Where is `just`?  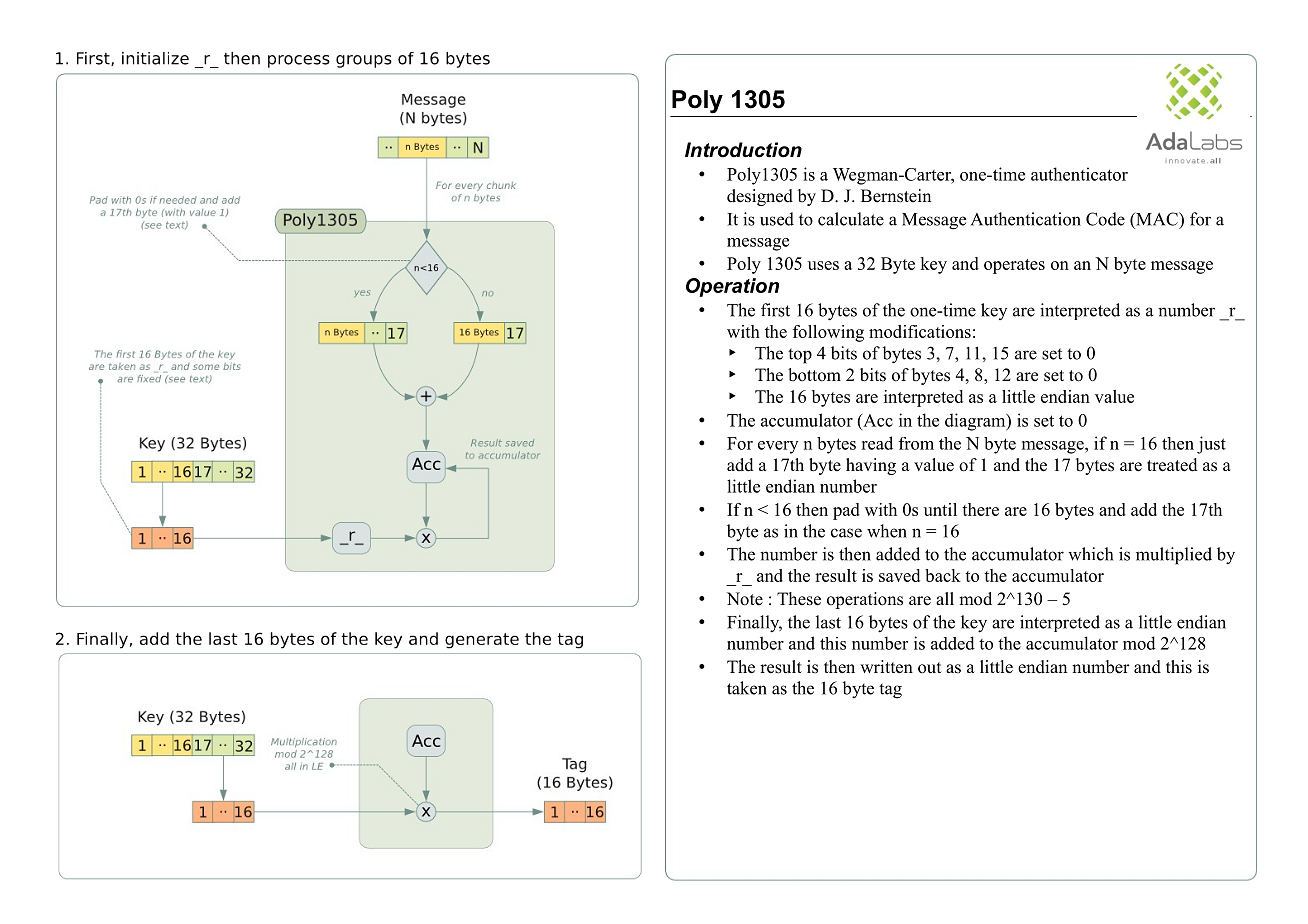 just is located at coordinates (1211, 445).
